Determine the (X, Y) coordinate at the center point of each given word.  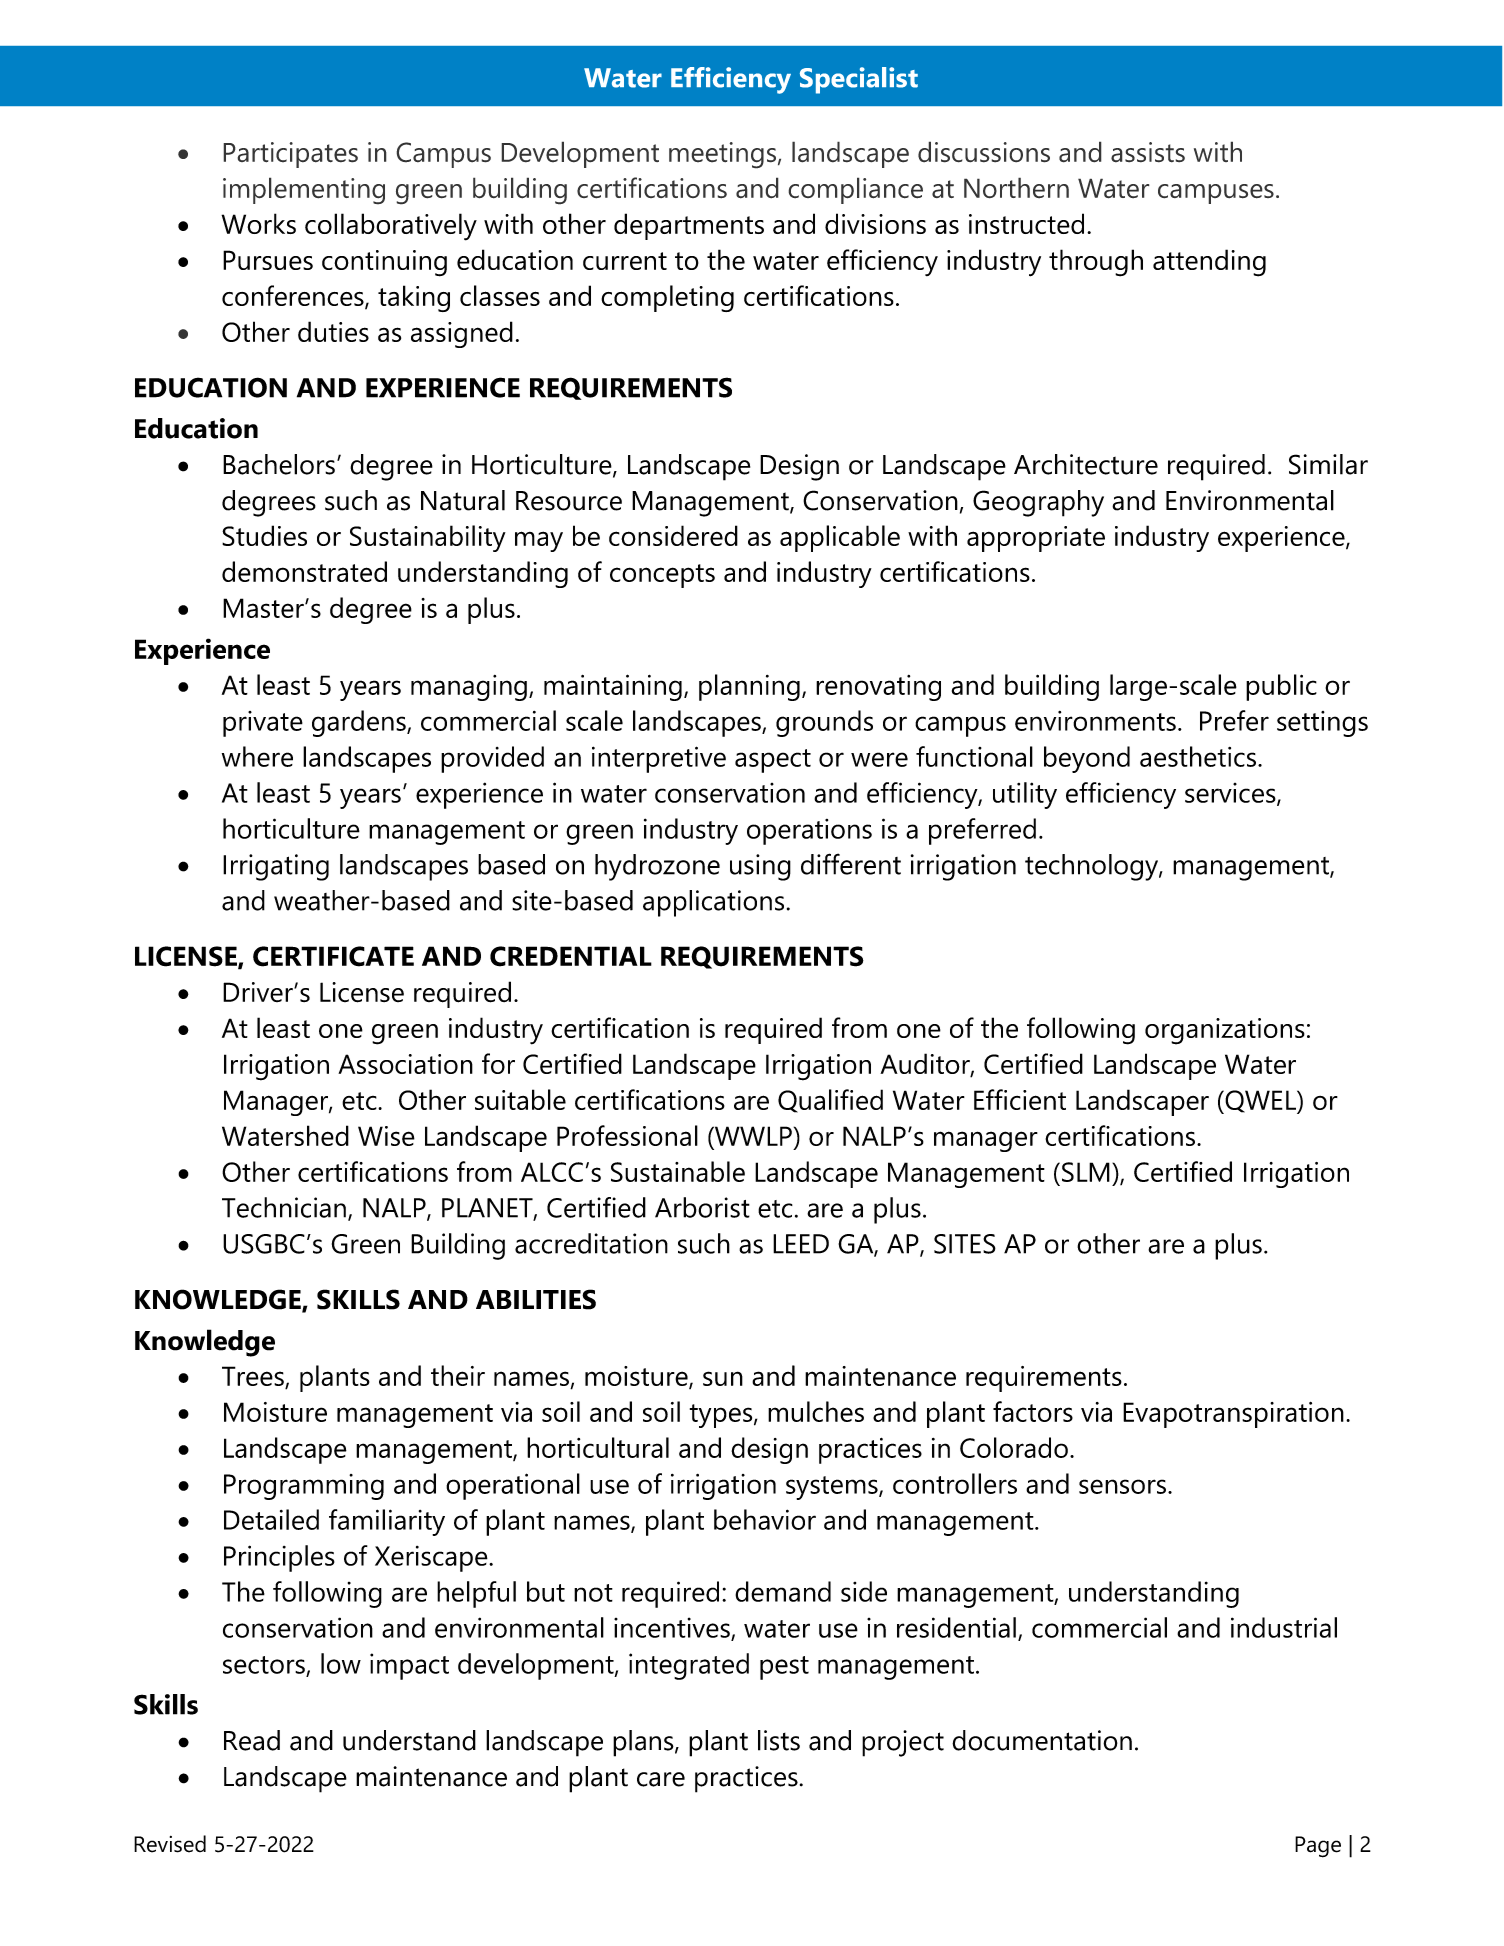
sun (723, 1378)
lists (779, 1740)
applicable (840, 538)
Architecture (1086, 464)
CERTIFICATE (333, 956)
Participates (290, 155)
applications (713, 903)
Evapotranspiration (1233, 1415)
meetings (722, 155)
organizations (1225, 1031)
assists (1148, 152)
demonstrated (304, 571)
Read (252, 1740)
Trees (253, 1376)
